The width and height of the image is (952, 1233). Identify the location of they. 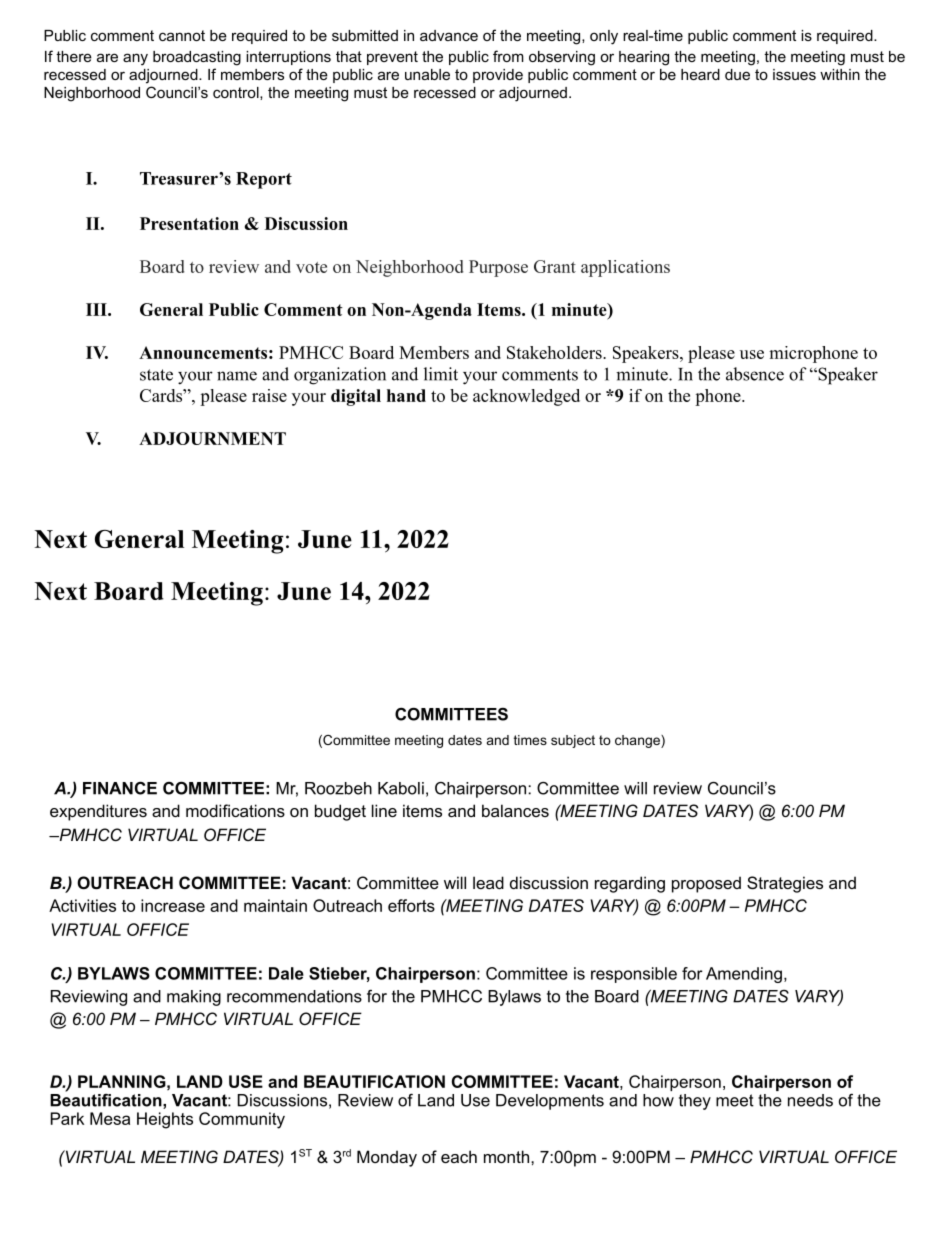
(695, 1102).
